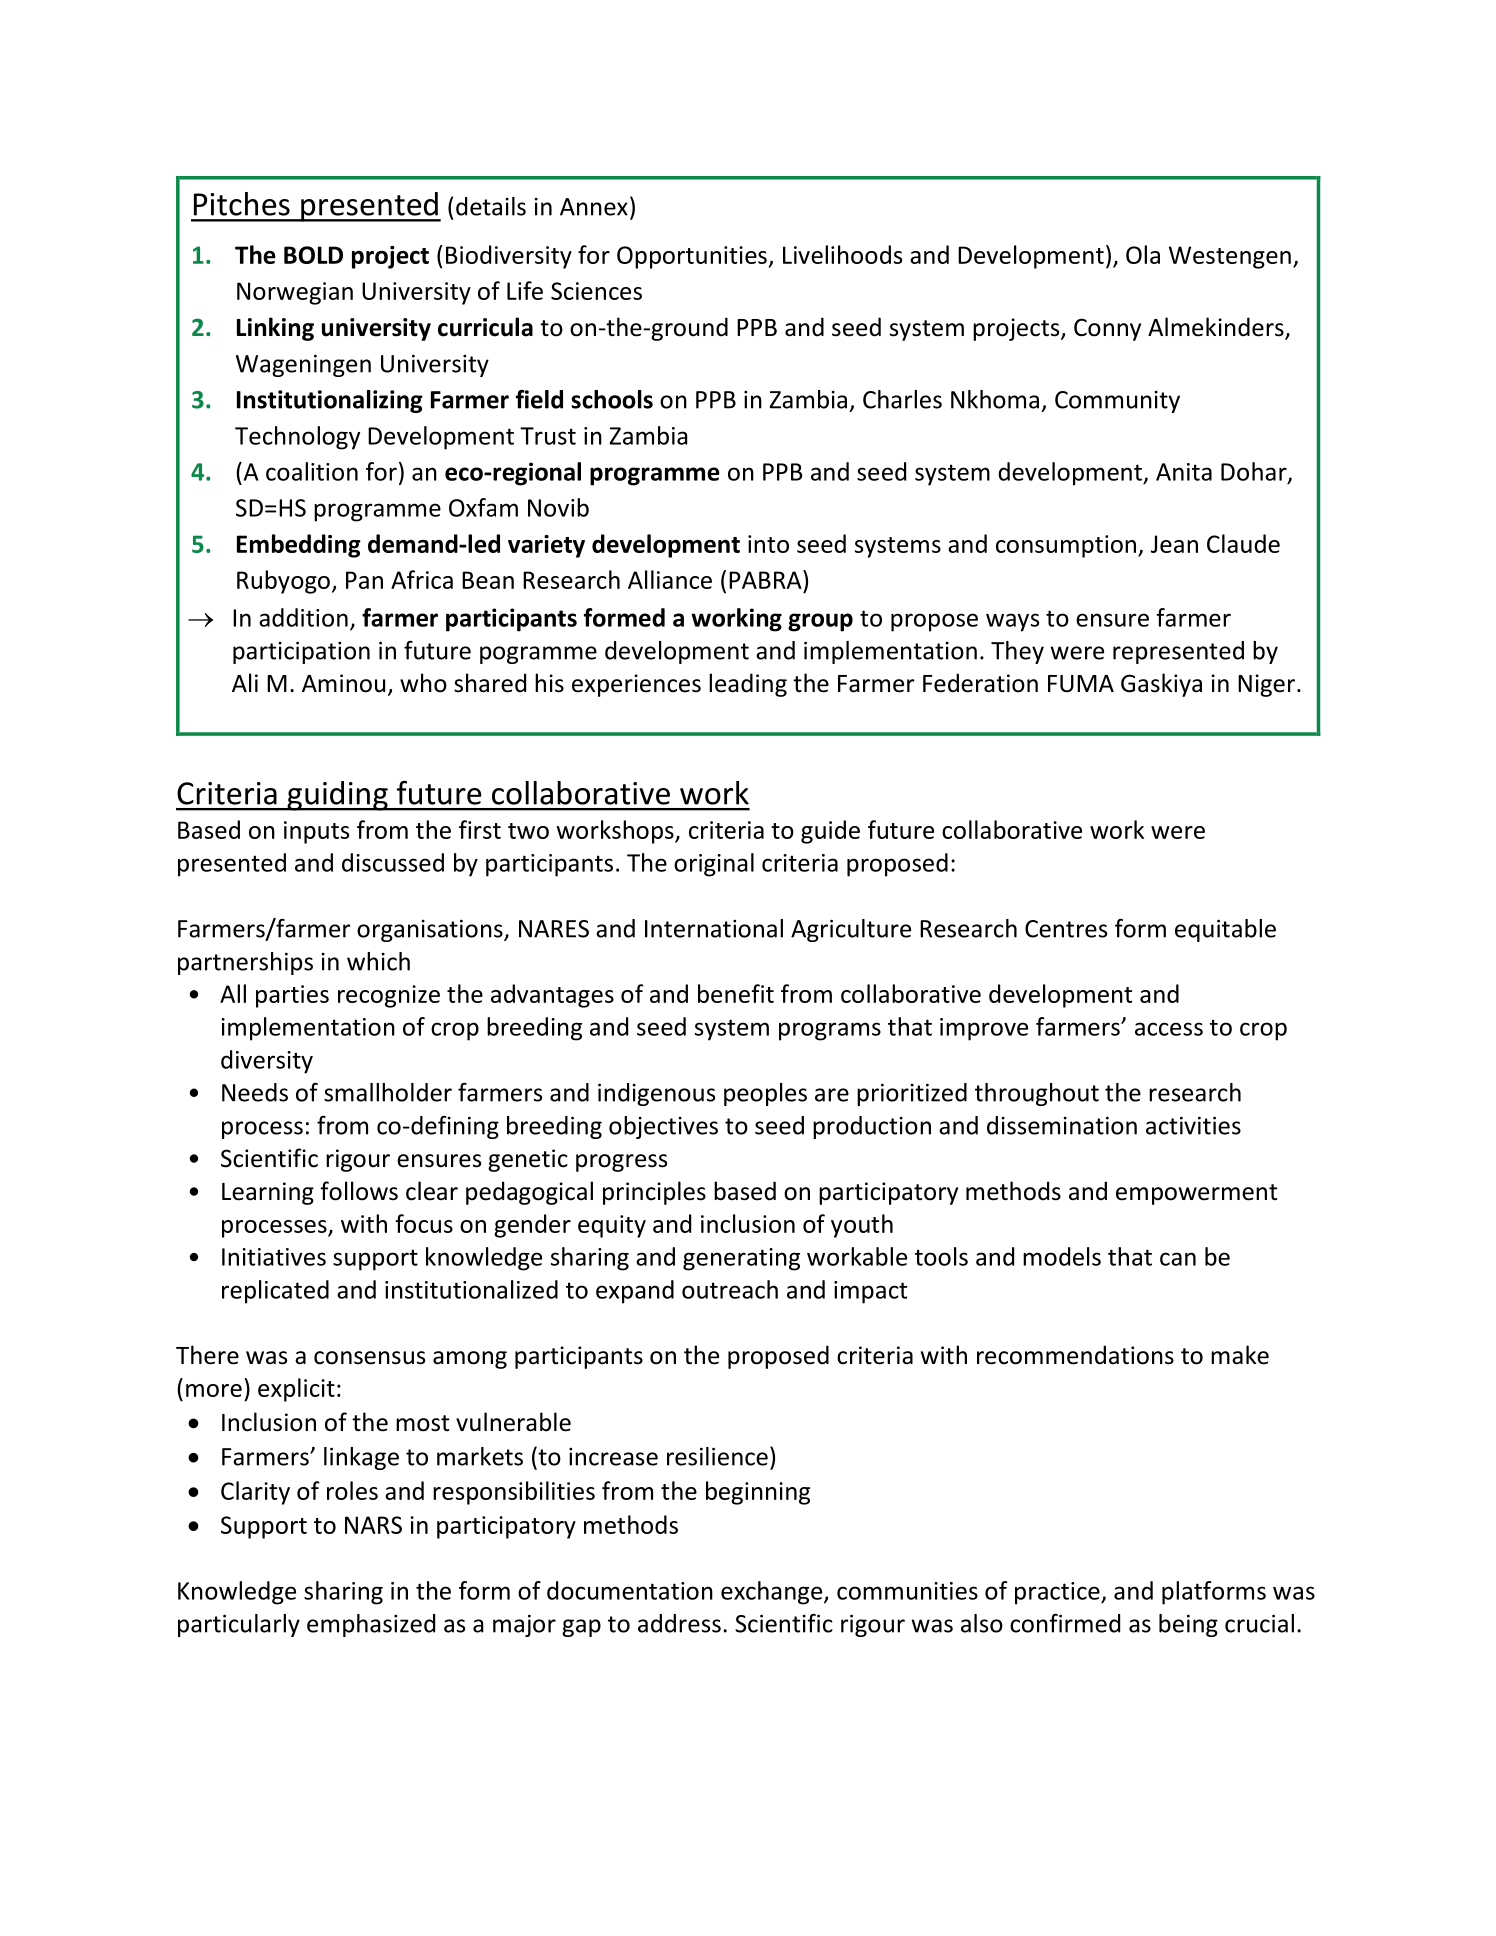 This image has width=1496, height=1936. I want to click on into, so click(768, 544).
